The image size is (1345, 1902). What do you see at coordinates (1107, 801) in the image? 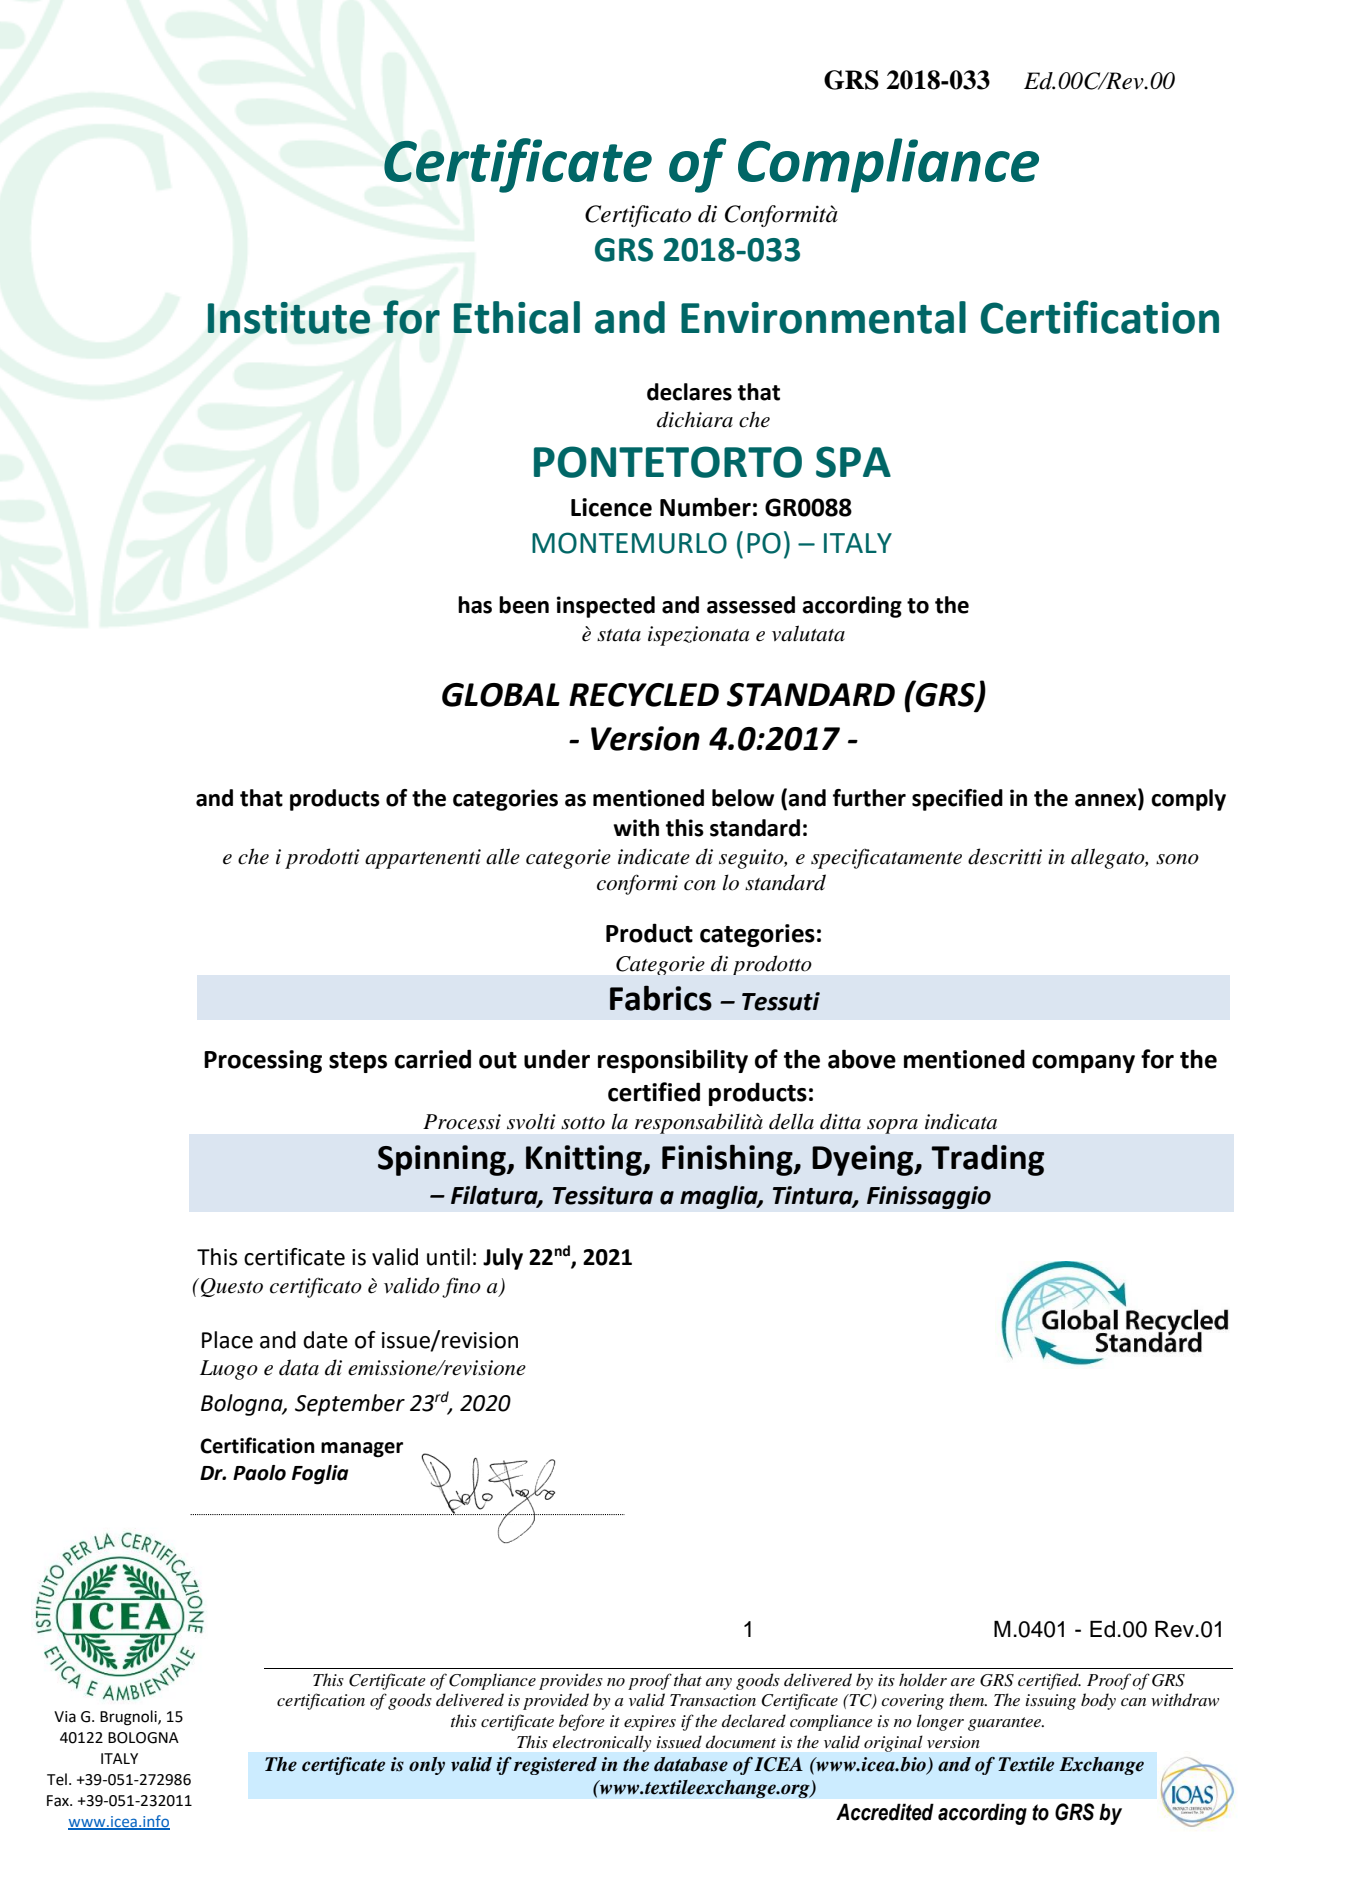
I see `annex` at bounding box center [1107, 801].
